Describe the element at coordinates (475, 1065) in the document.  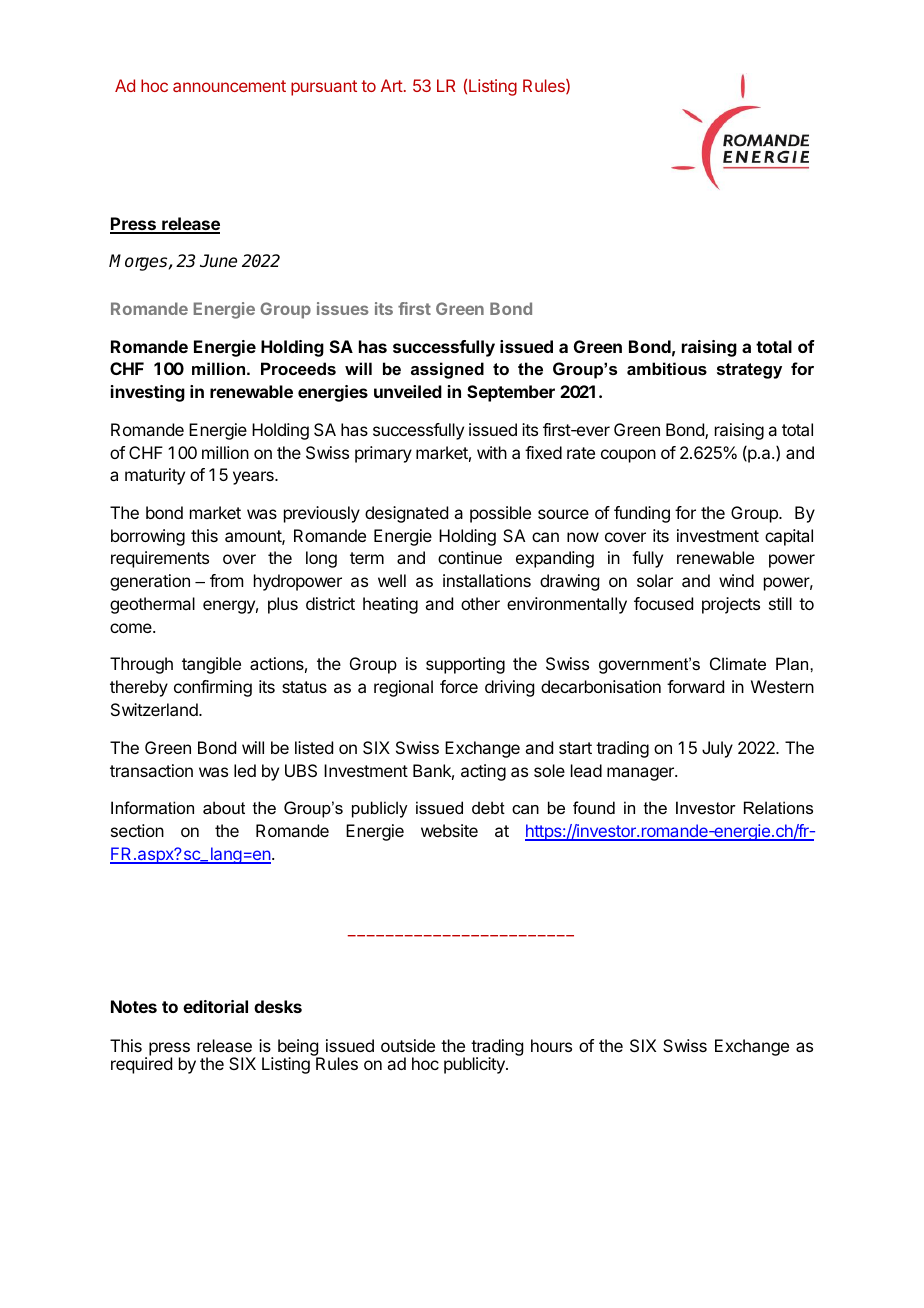
I see `publicity` at that location.
